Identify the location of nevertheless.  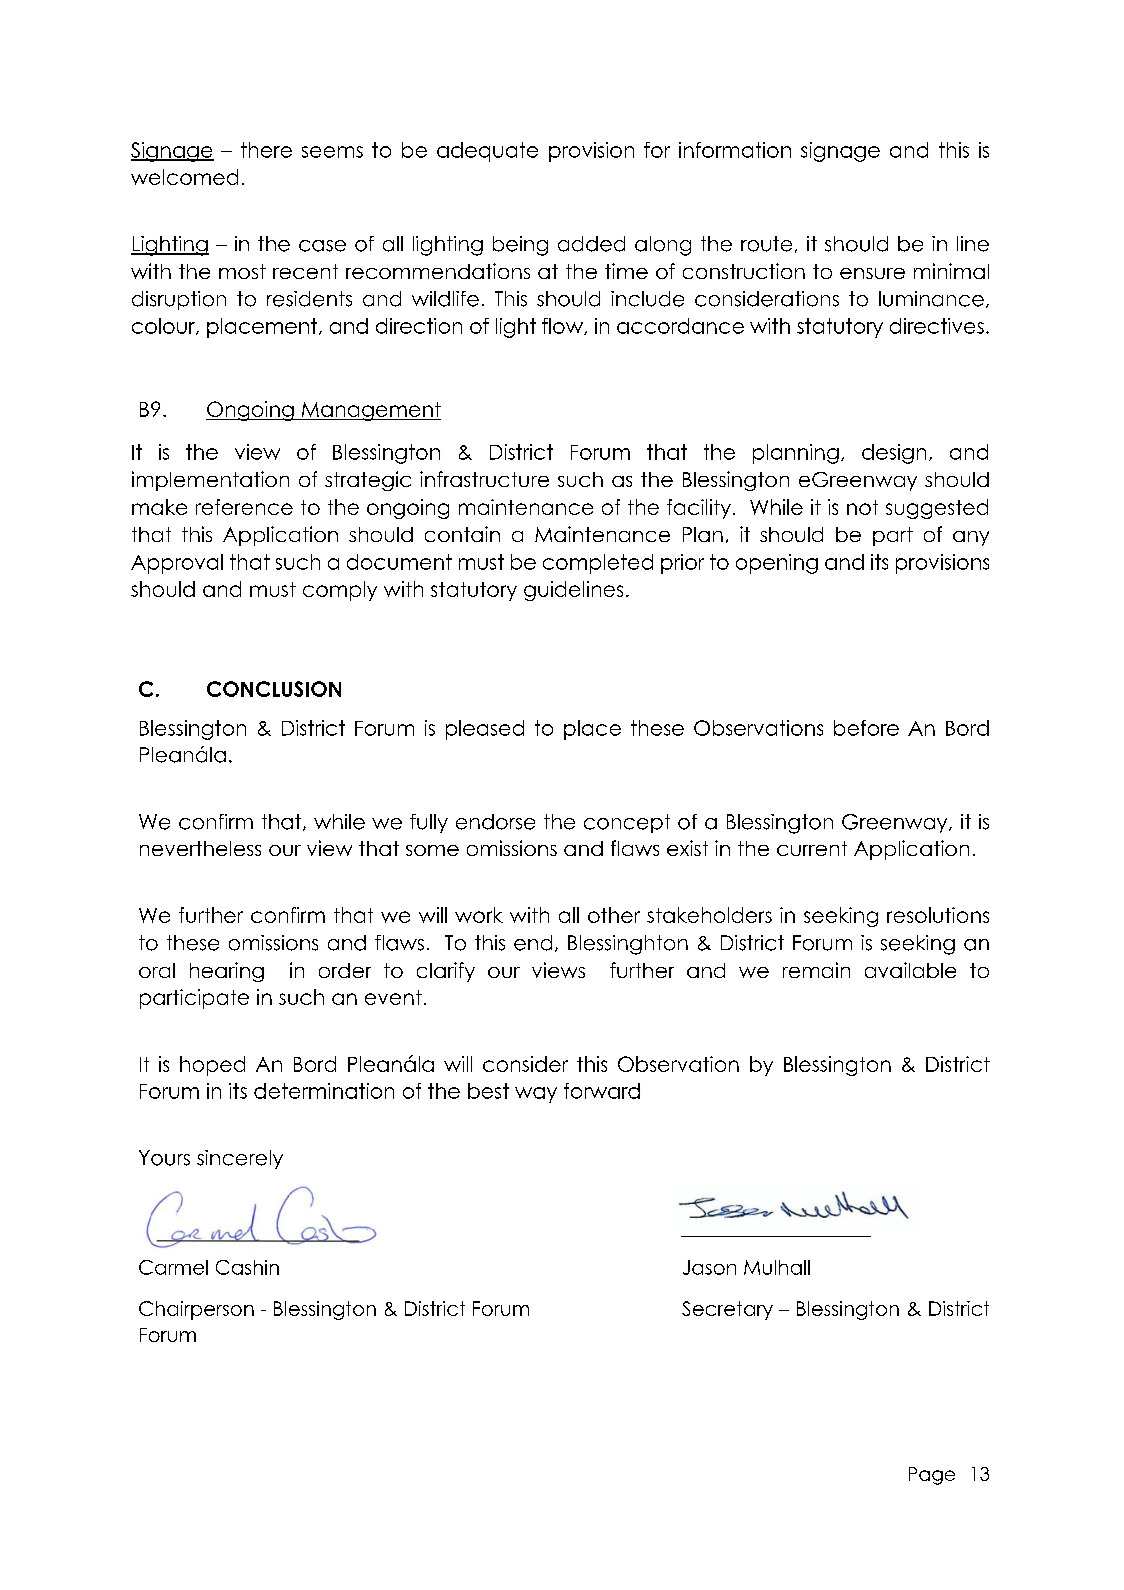
(200, 848).
